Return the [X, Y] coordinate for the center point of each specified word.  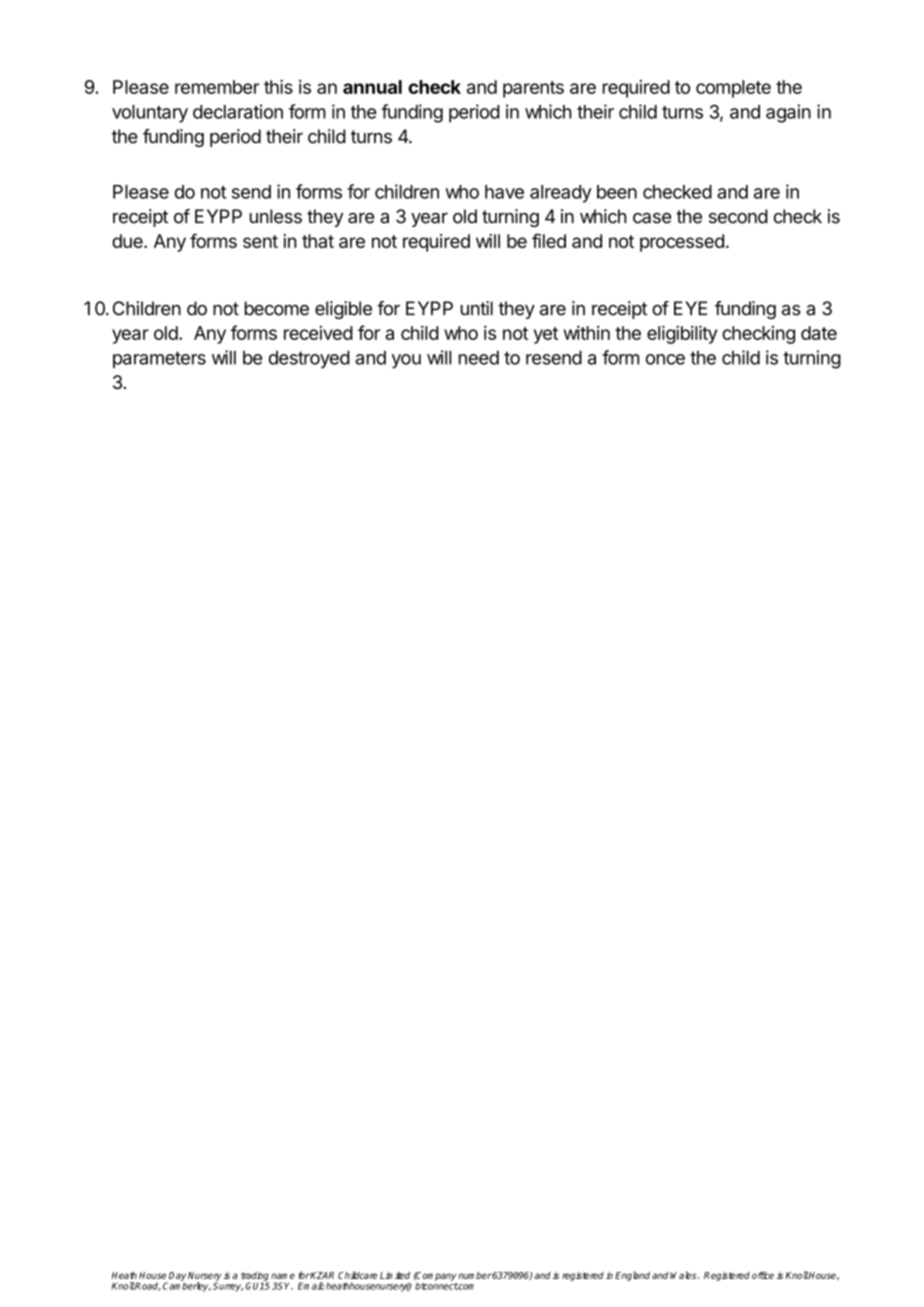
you [406, 361]
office [763, 1275]
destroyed [309, 360]
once [665, 359]
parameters [159, 359]
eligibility [682, 334]
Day [177, 1277]
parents [533, 89]
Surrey [228, 1286]
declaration [238, 111]
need [479, 358]
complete [733, 89]
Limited [395, 1275]
